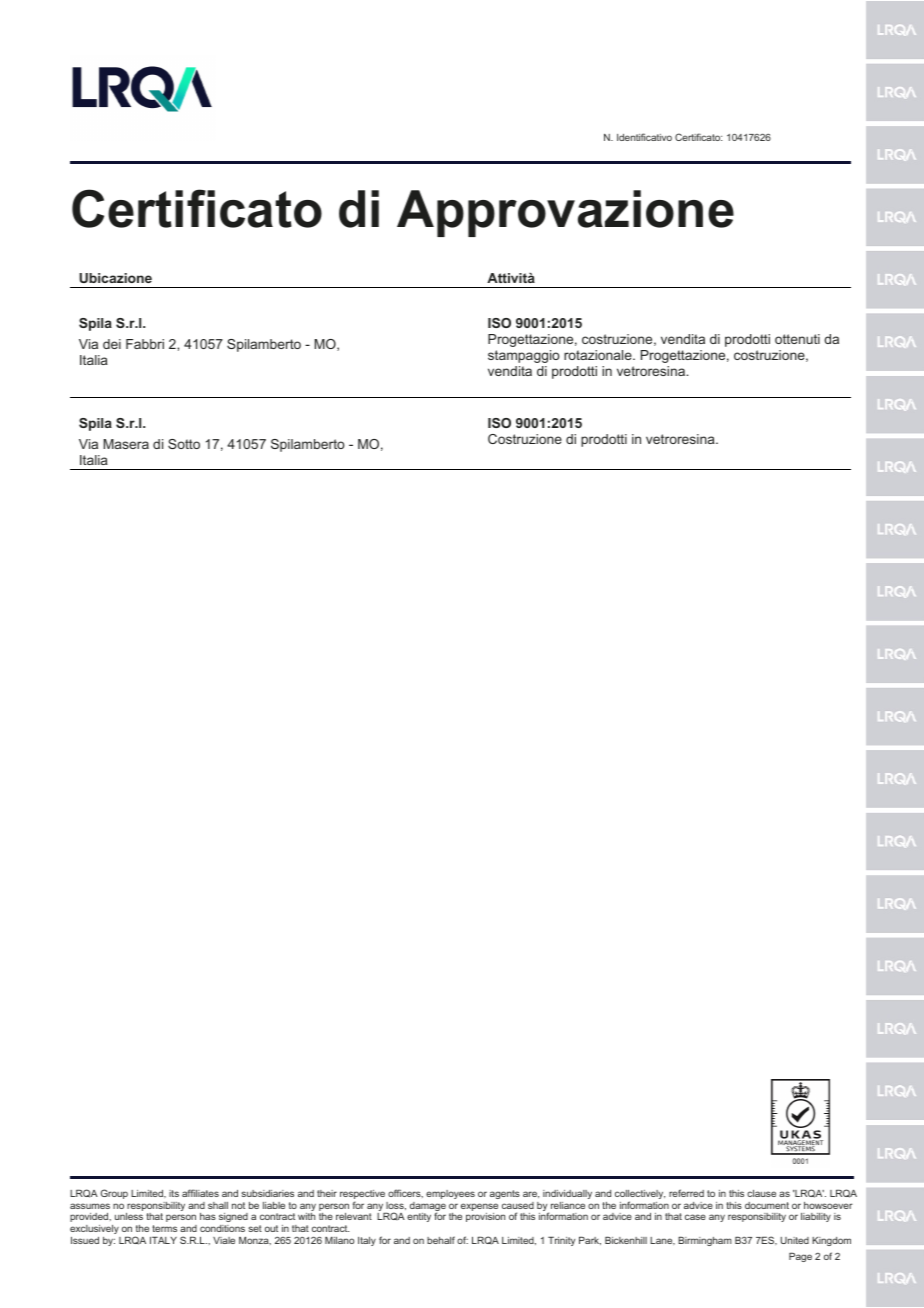 The height and width of the screenshot is (1308, 924). Describe the element at coordinates (200, 1193) in the screenshot. I see `affiliates` at that location.
